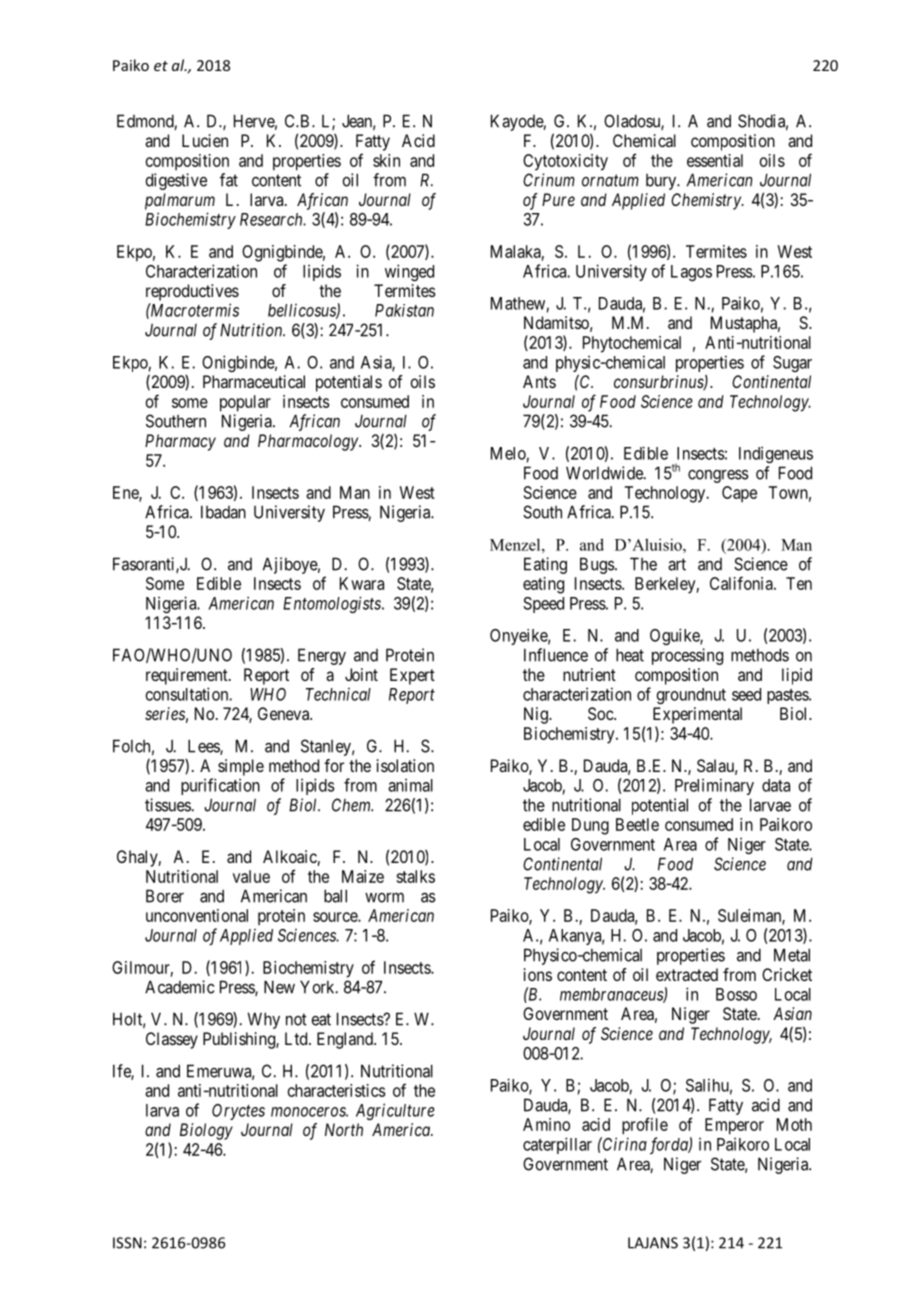  Describe the element at coordinates (538, 974) in the image. I see `ions` at that location.
